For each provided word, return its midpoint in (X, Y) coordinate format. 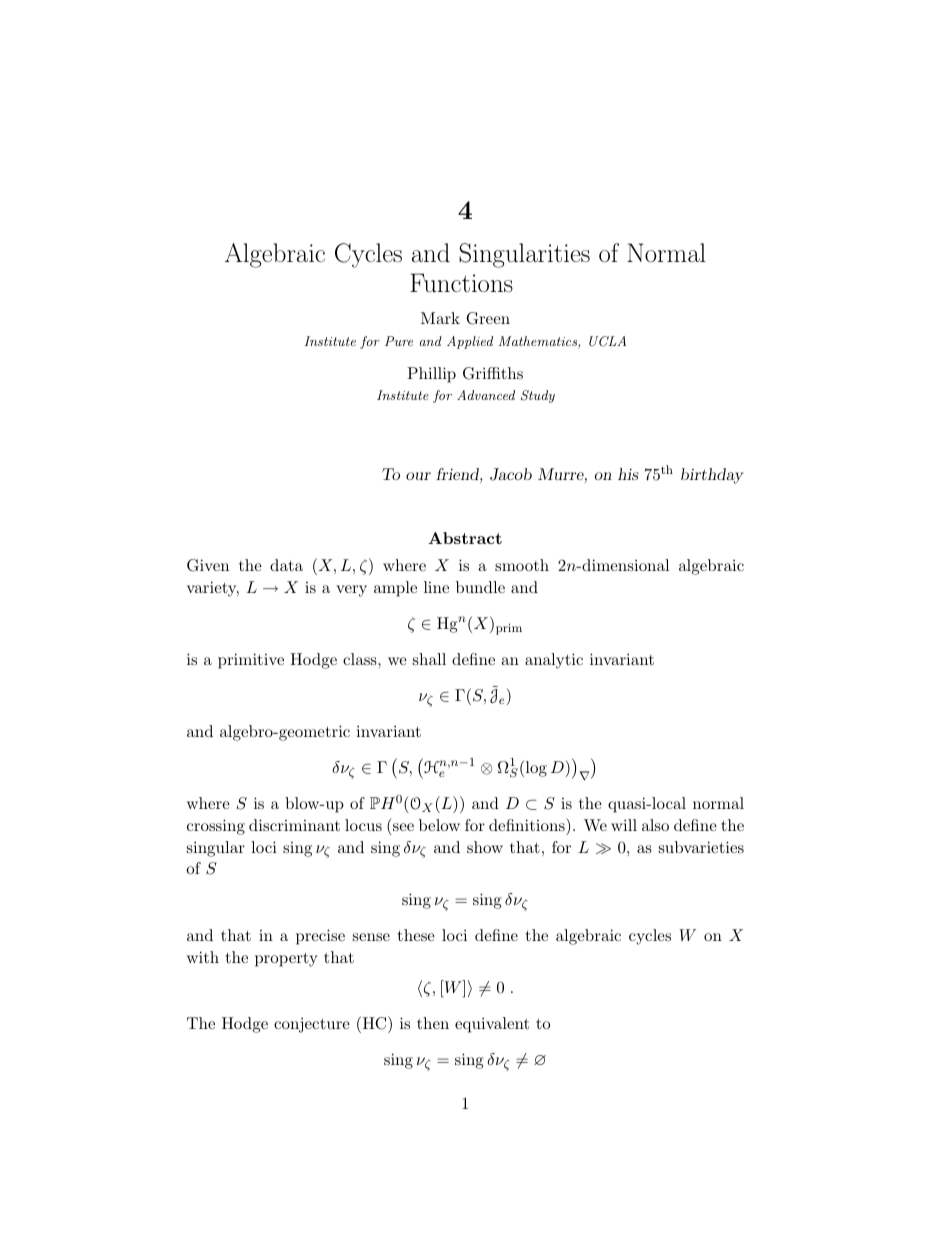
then (433, 1023)
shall (429, 659)
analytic (554, 661)
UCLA (607, 341)
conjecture (312, 1025)
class (361, 659)
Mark (440, 318)
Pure (399, 341)
